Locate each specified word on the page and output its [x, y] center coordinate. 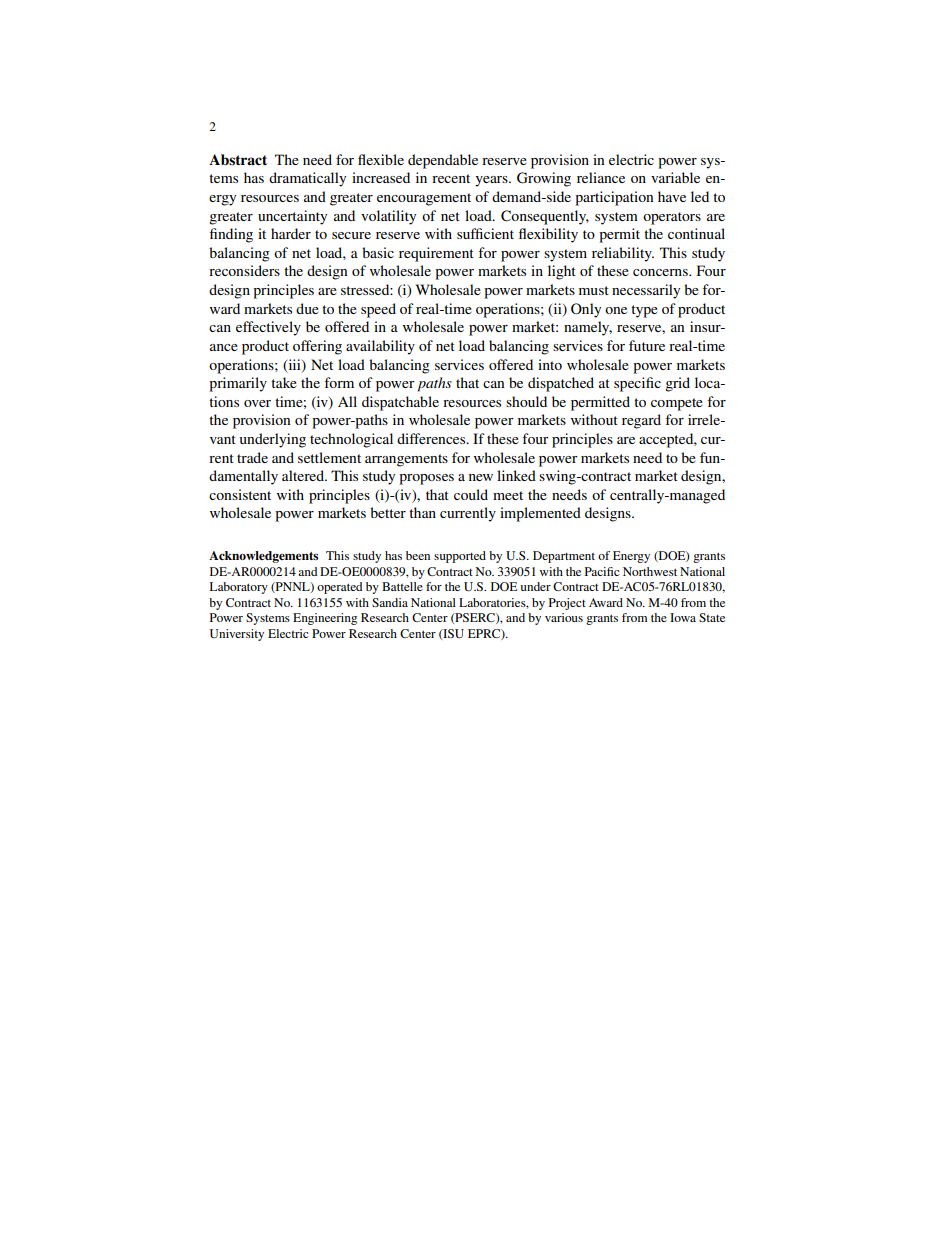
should [526, 401]
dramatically [307, 179]
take [284, 382]
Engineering [325, 619]
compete [677, 404]
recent [451, 178]
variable [675, 177]
